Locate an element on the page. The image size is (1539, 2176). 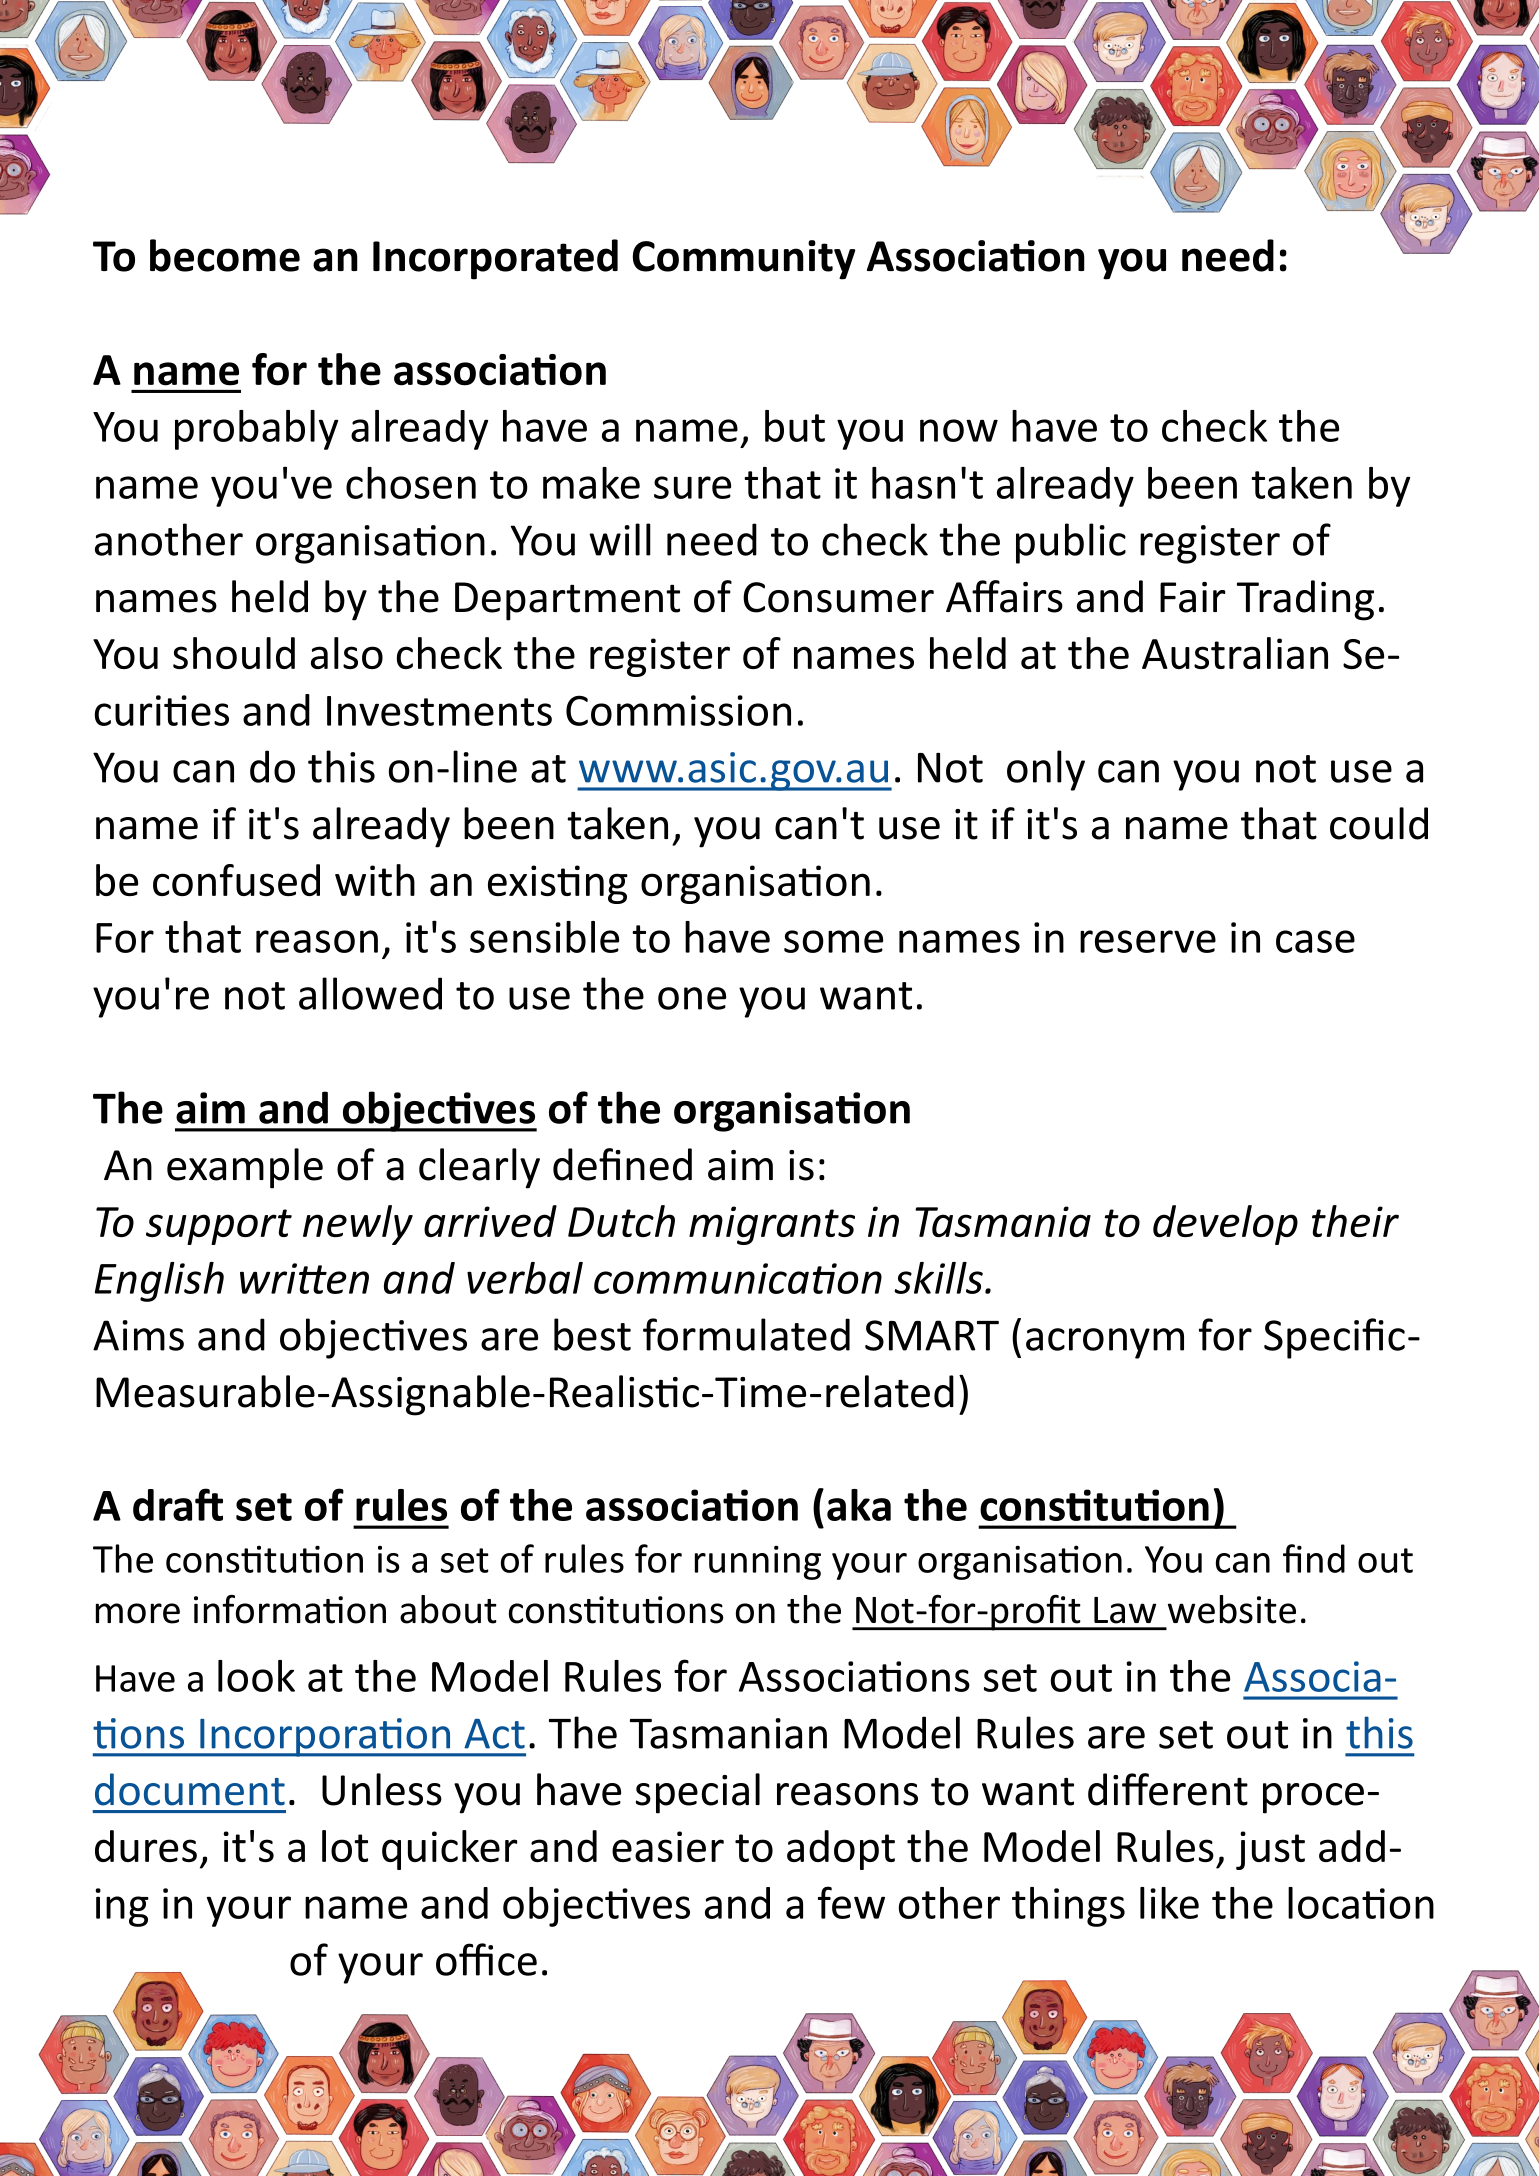
website is located at coordinates (1232, 1609).
